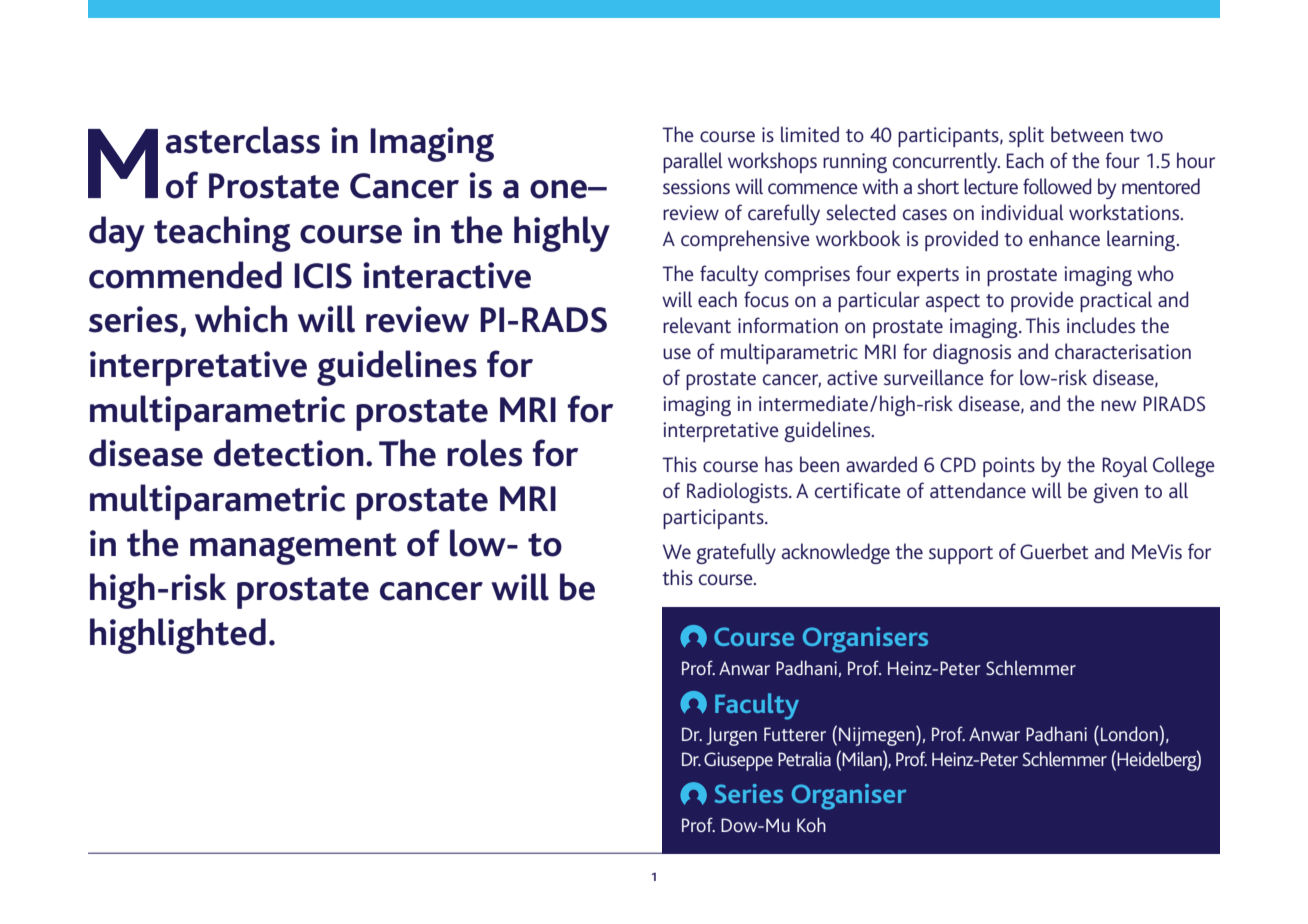  What do you see at coordinates (289, 453) in the image?
I see `detection` at bounding box center [289, 453].
